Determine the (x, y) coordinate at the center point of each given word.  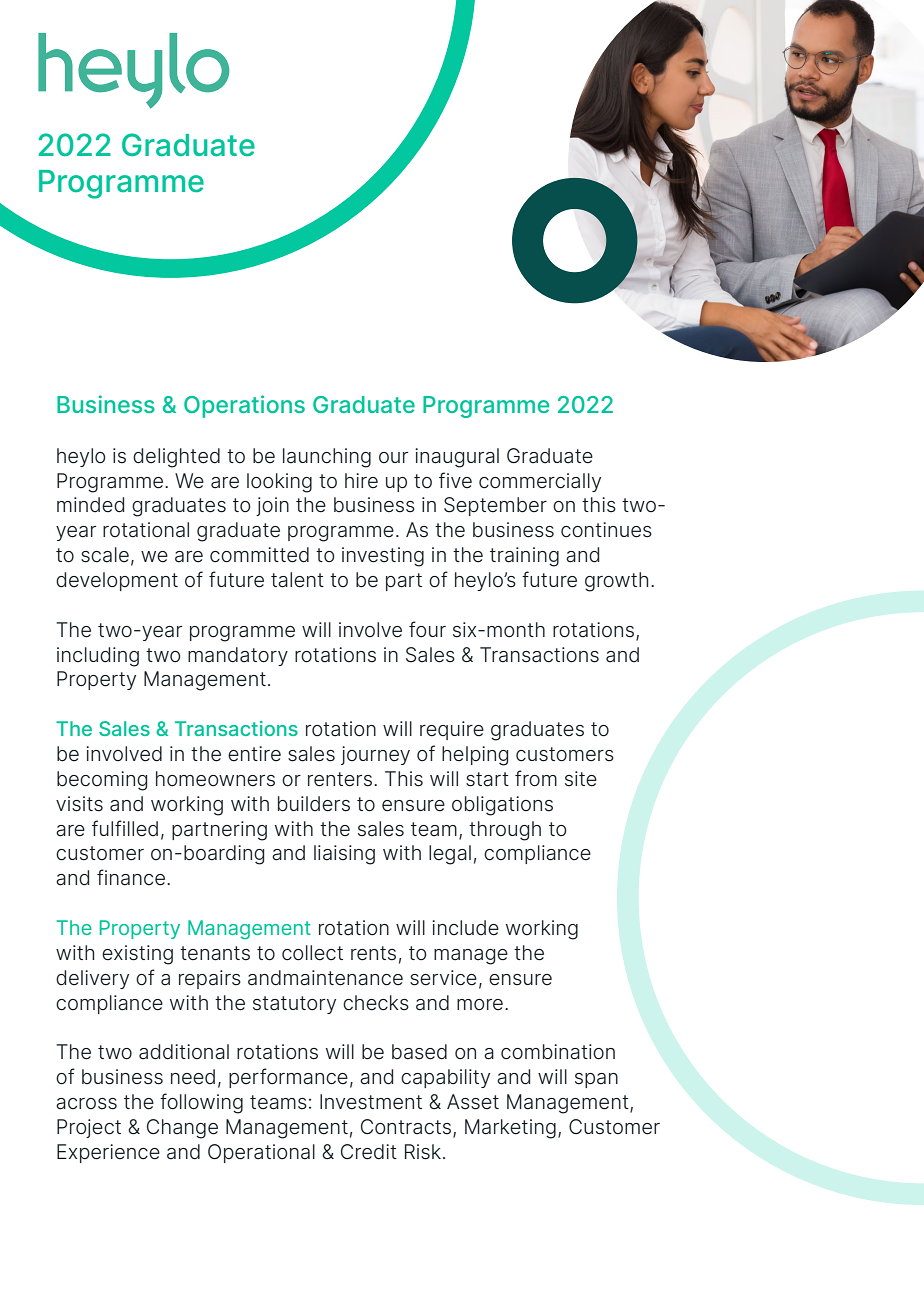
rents (373, 953)
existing (137, 955)
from (536, 778)
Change (182, 1129)
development (117, 581)
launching (327, 458)
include (465, 928)
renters (341, 779)
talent (297, 580)
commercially (540, 482)
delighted (176, 458)
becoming (102, 781)
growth (616, 582)
